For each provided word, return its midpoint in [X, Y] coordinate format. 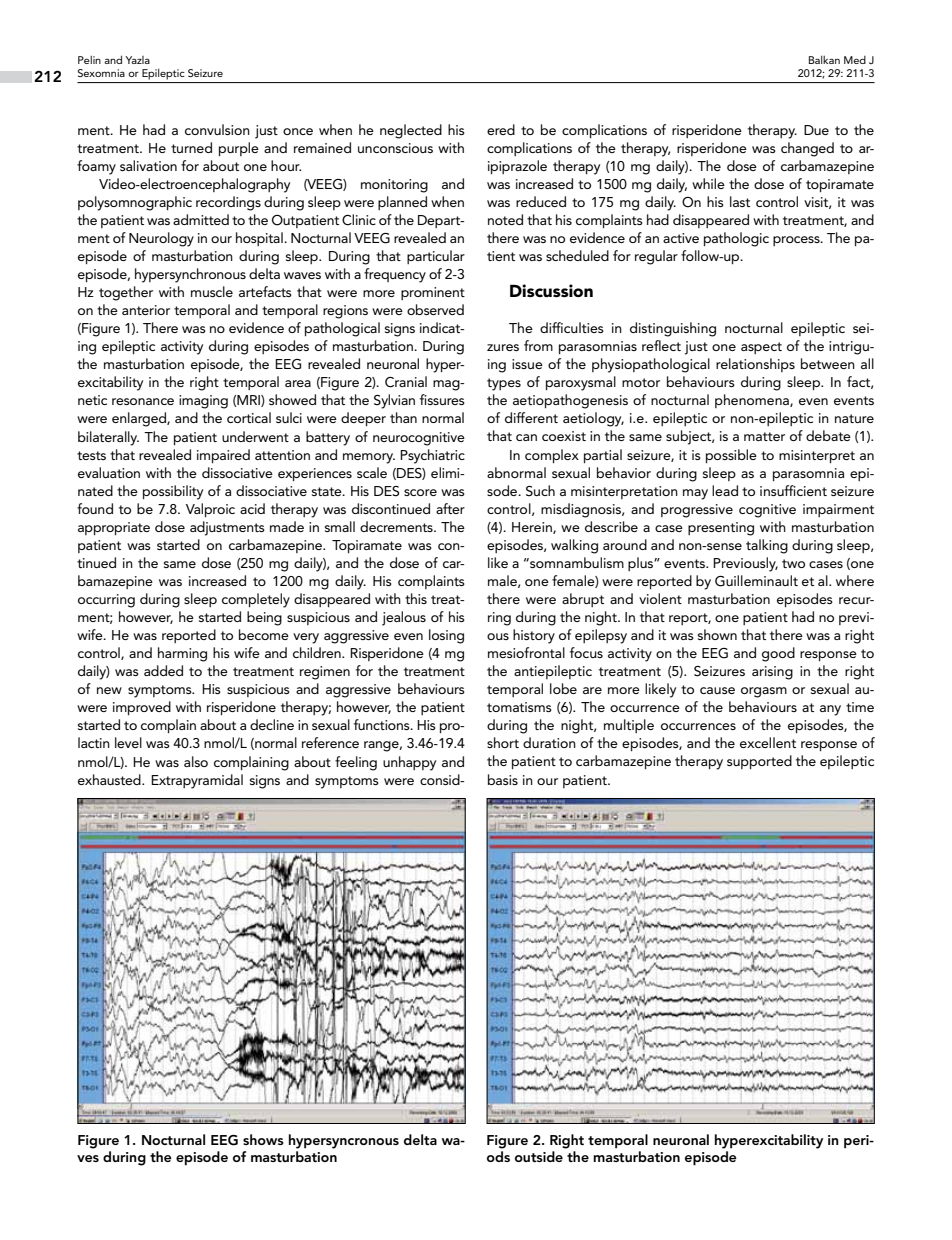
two [793, 563]
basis [503, 779]
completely [256, 600]
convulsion [217, 129]
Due [816, 130]
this [416, 598]
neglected [411, 131]
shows [263, 1139]
